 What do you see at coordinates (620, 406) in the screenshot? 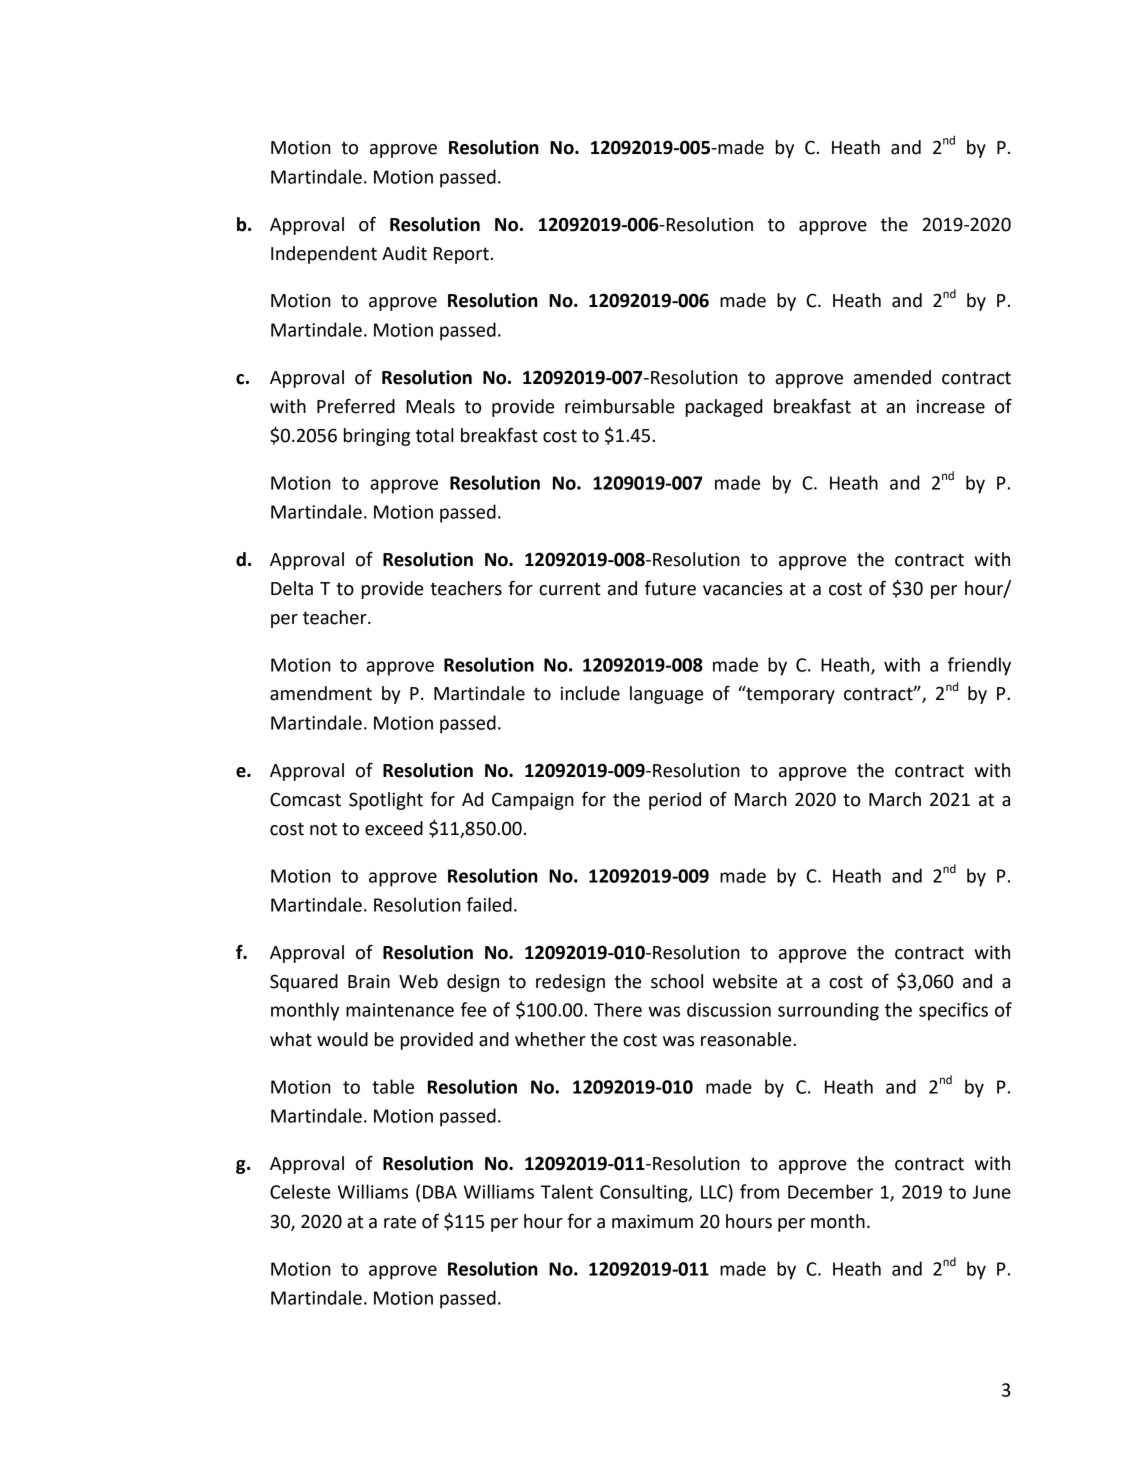
I see `reimbursable` at bounding box center [620, 406].
